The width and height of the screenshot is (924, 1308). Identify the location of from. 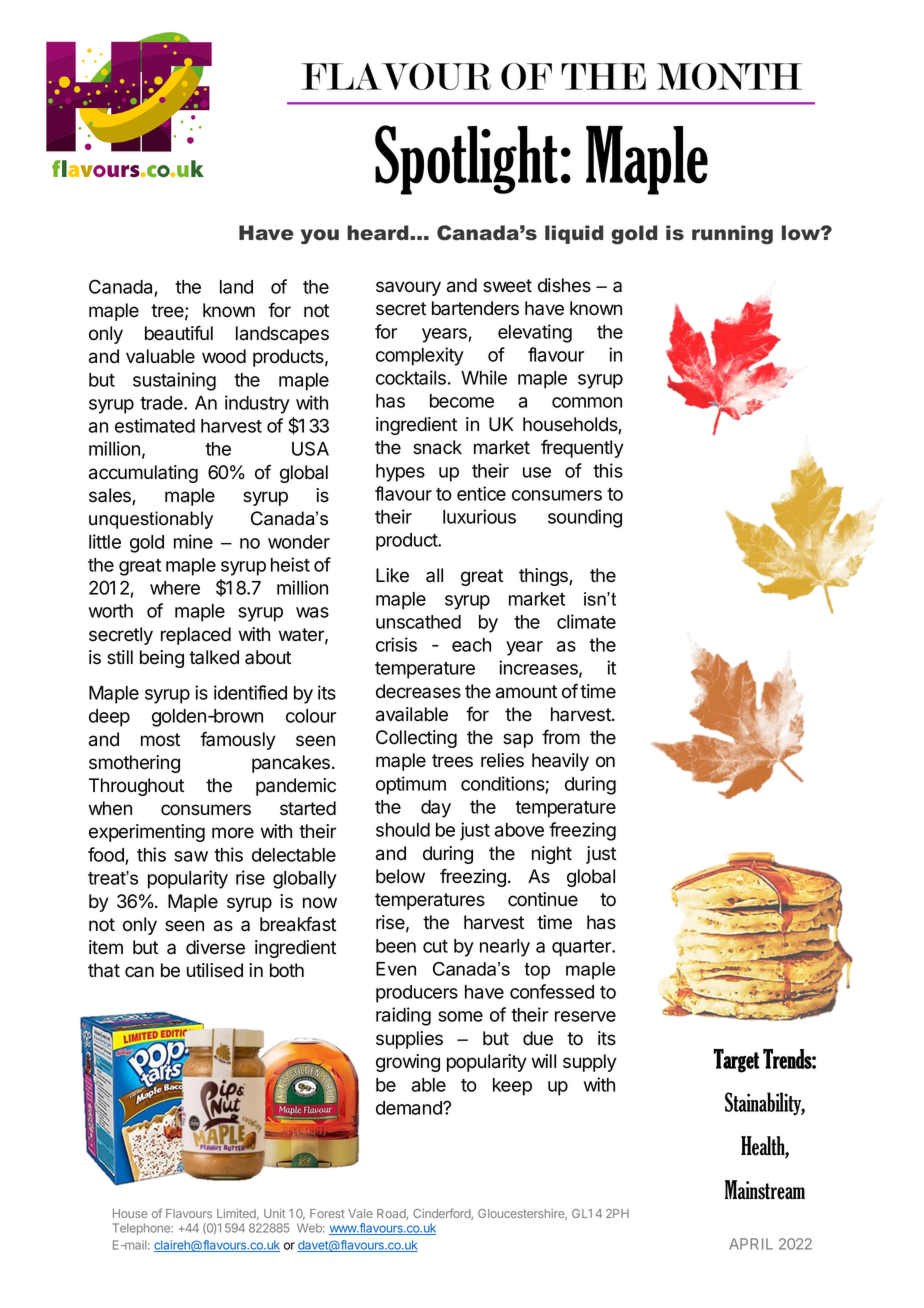
(561, 737).
